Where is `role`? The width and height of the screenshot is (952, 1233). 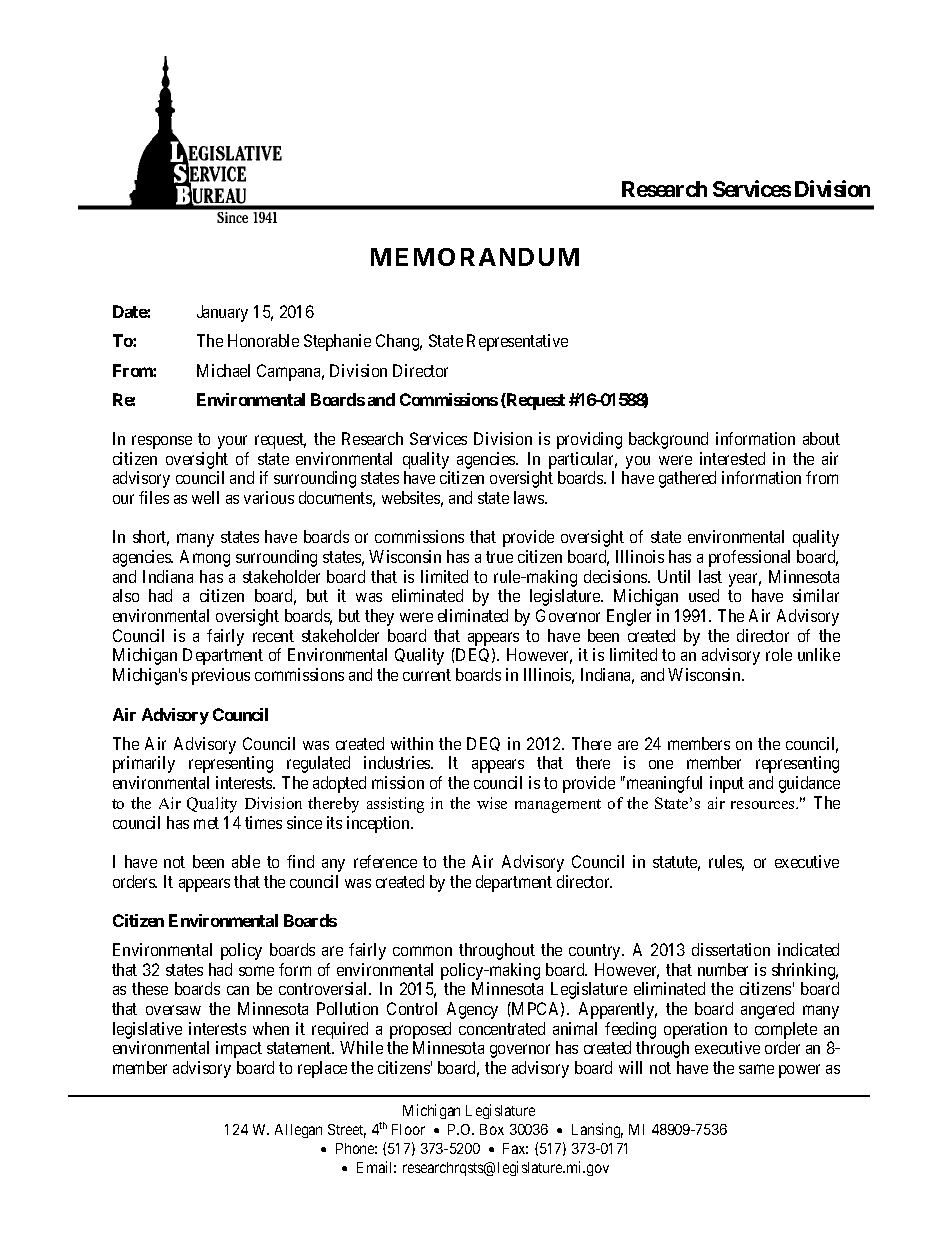 role is located at coordinates (779, 654).
